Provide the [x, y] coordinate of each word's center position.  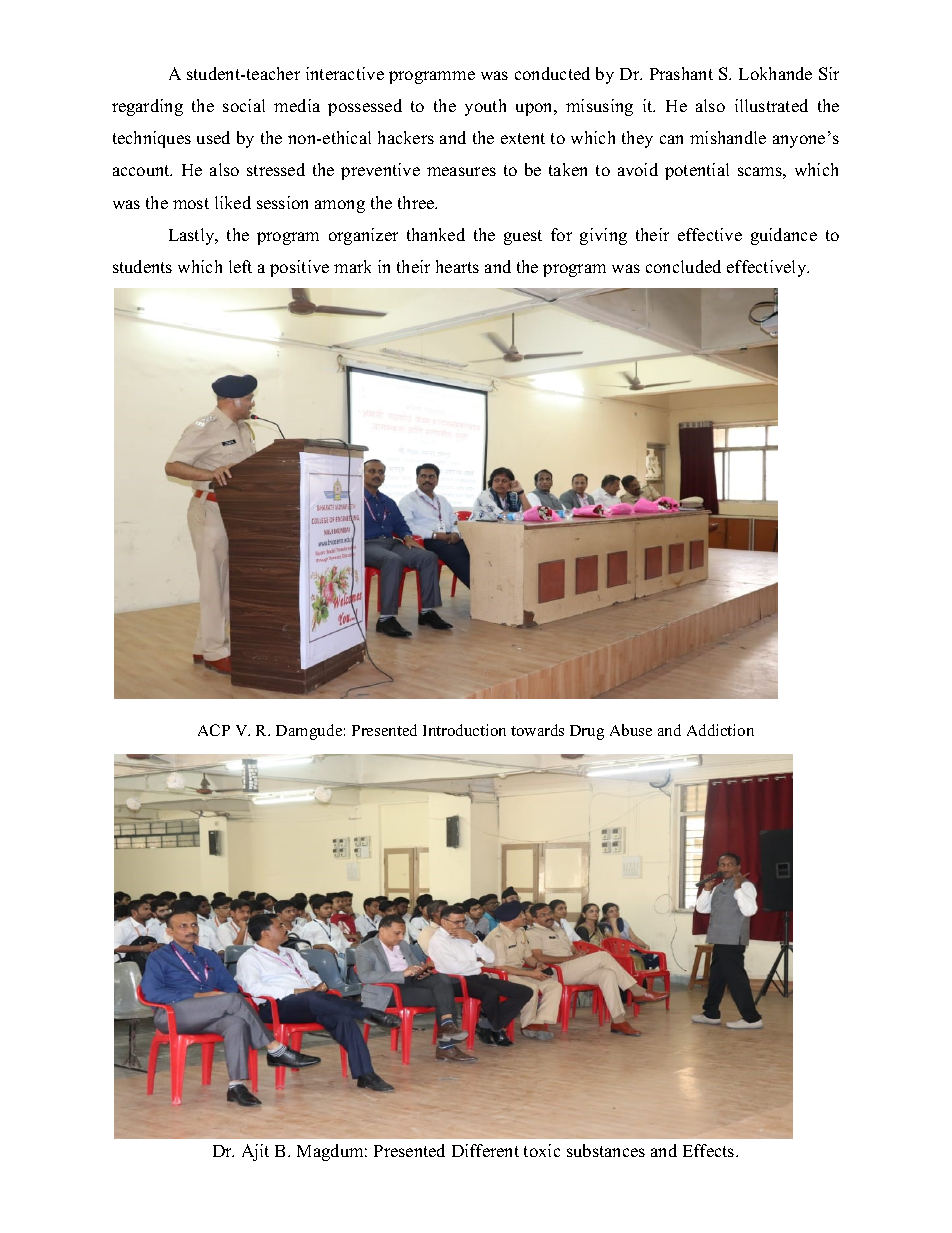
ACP [214, 730]
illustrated [771, 105]
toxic [542, 1150]
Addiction [720, 730]
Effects [710, 1150]
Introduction [464, 730]
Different [485, 1150]
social [244, 105]
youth [485, 107]
